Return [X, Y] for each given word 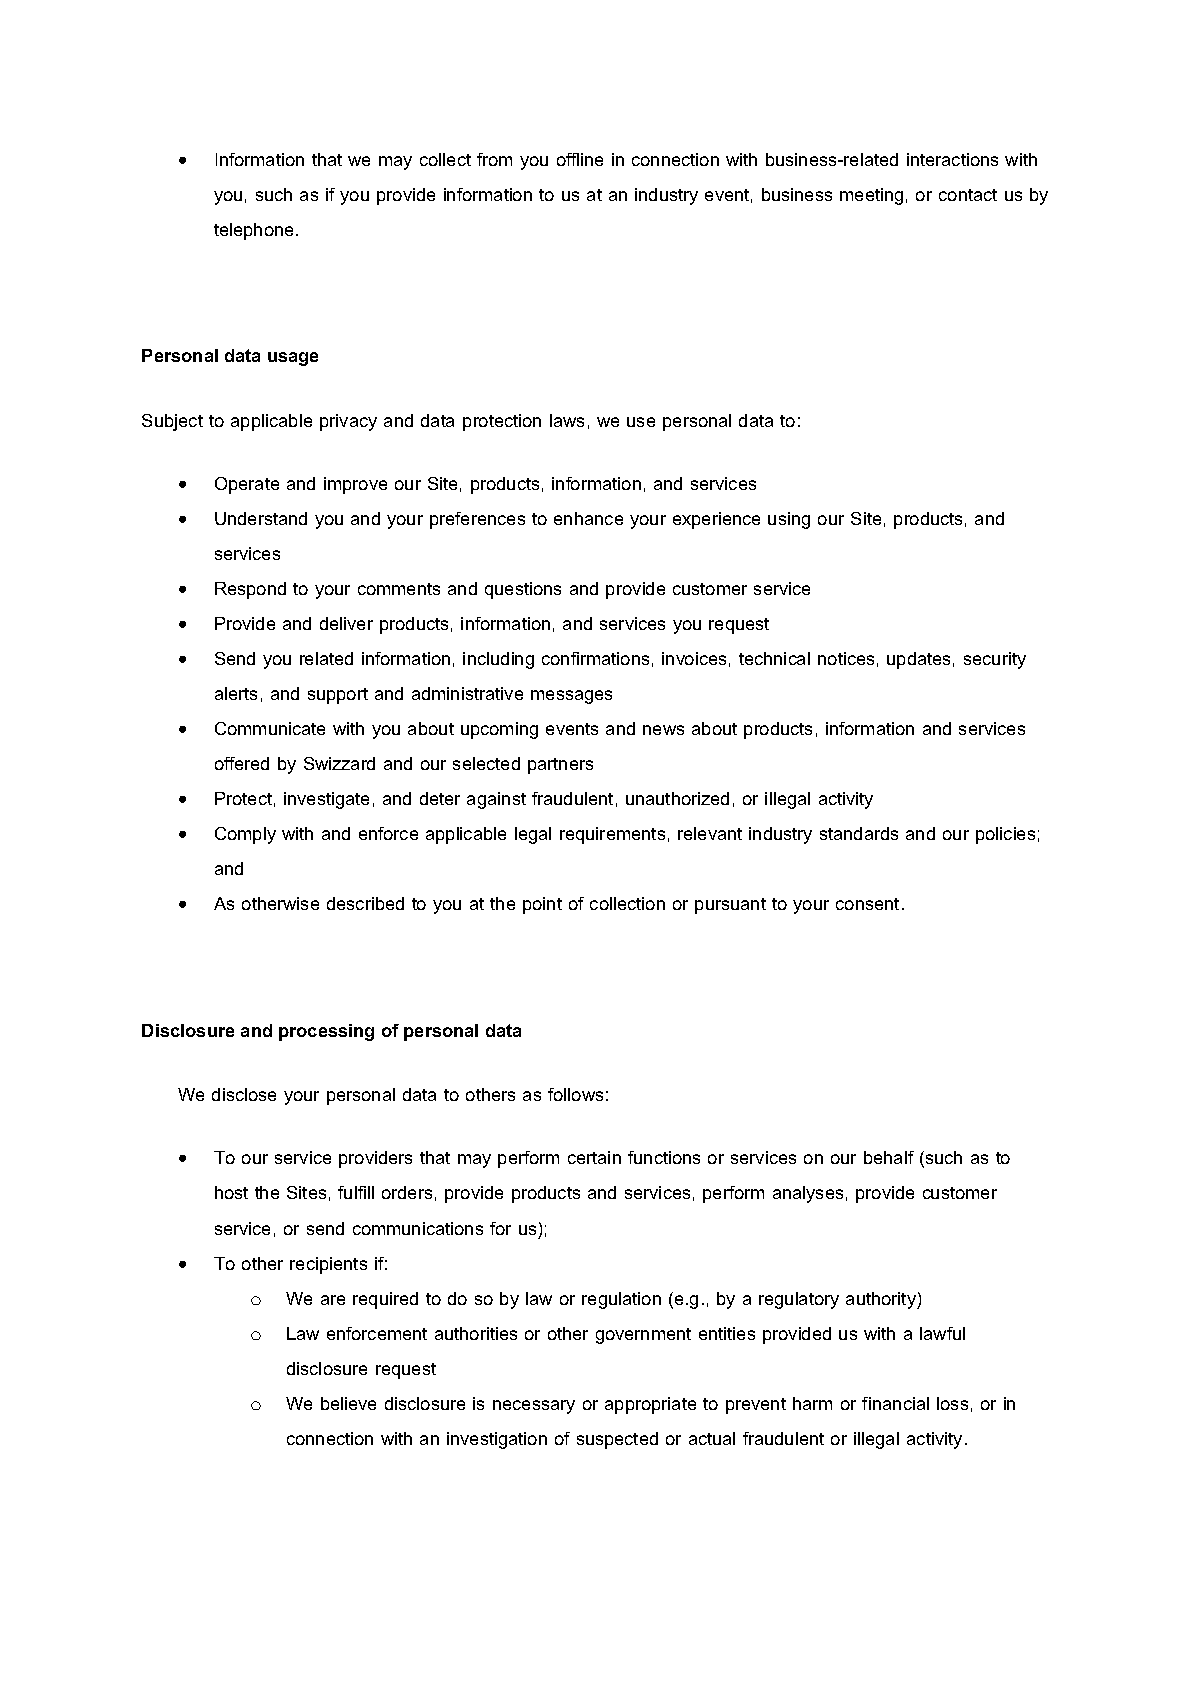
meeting [871, 196]
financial [895, 1403]
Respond [250, 590]
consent [867, 904]
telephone [253, 231]
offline [580, 159]
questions [523, 590]
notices [846, 658]
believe [348, 1403]
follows [575, 1094]
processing [326, 1032]
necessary [534, 1407]
